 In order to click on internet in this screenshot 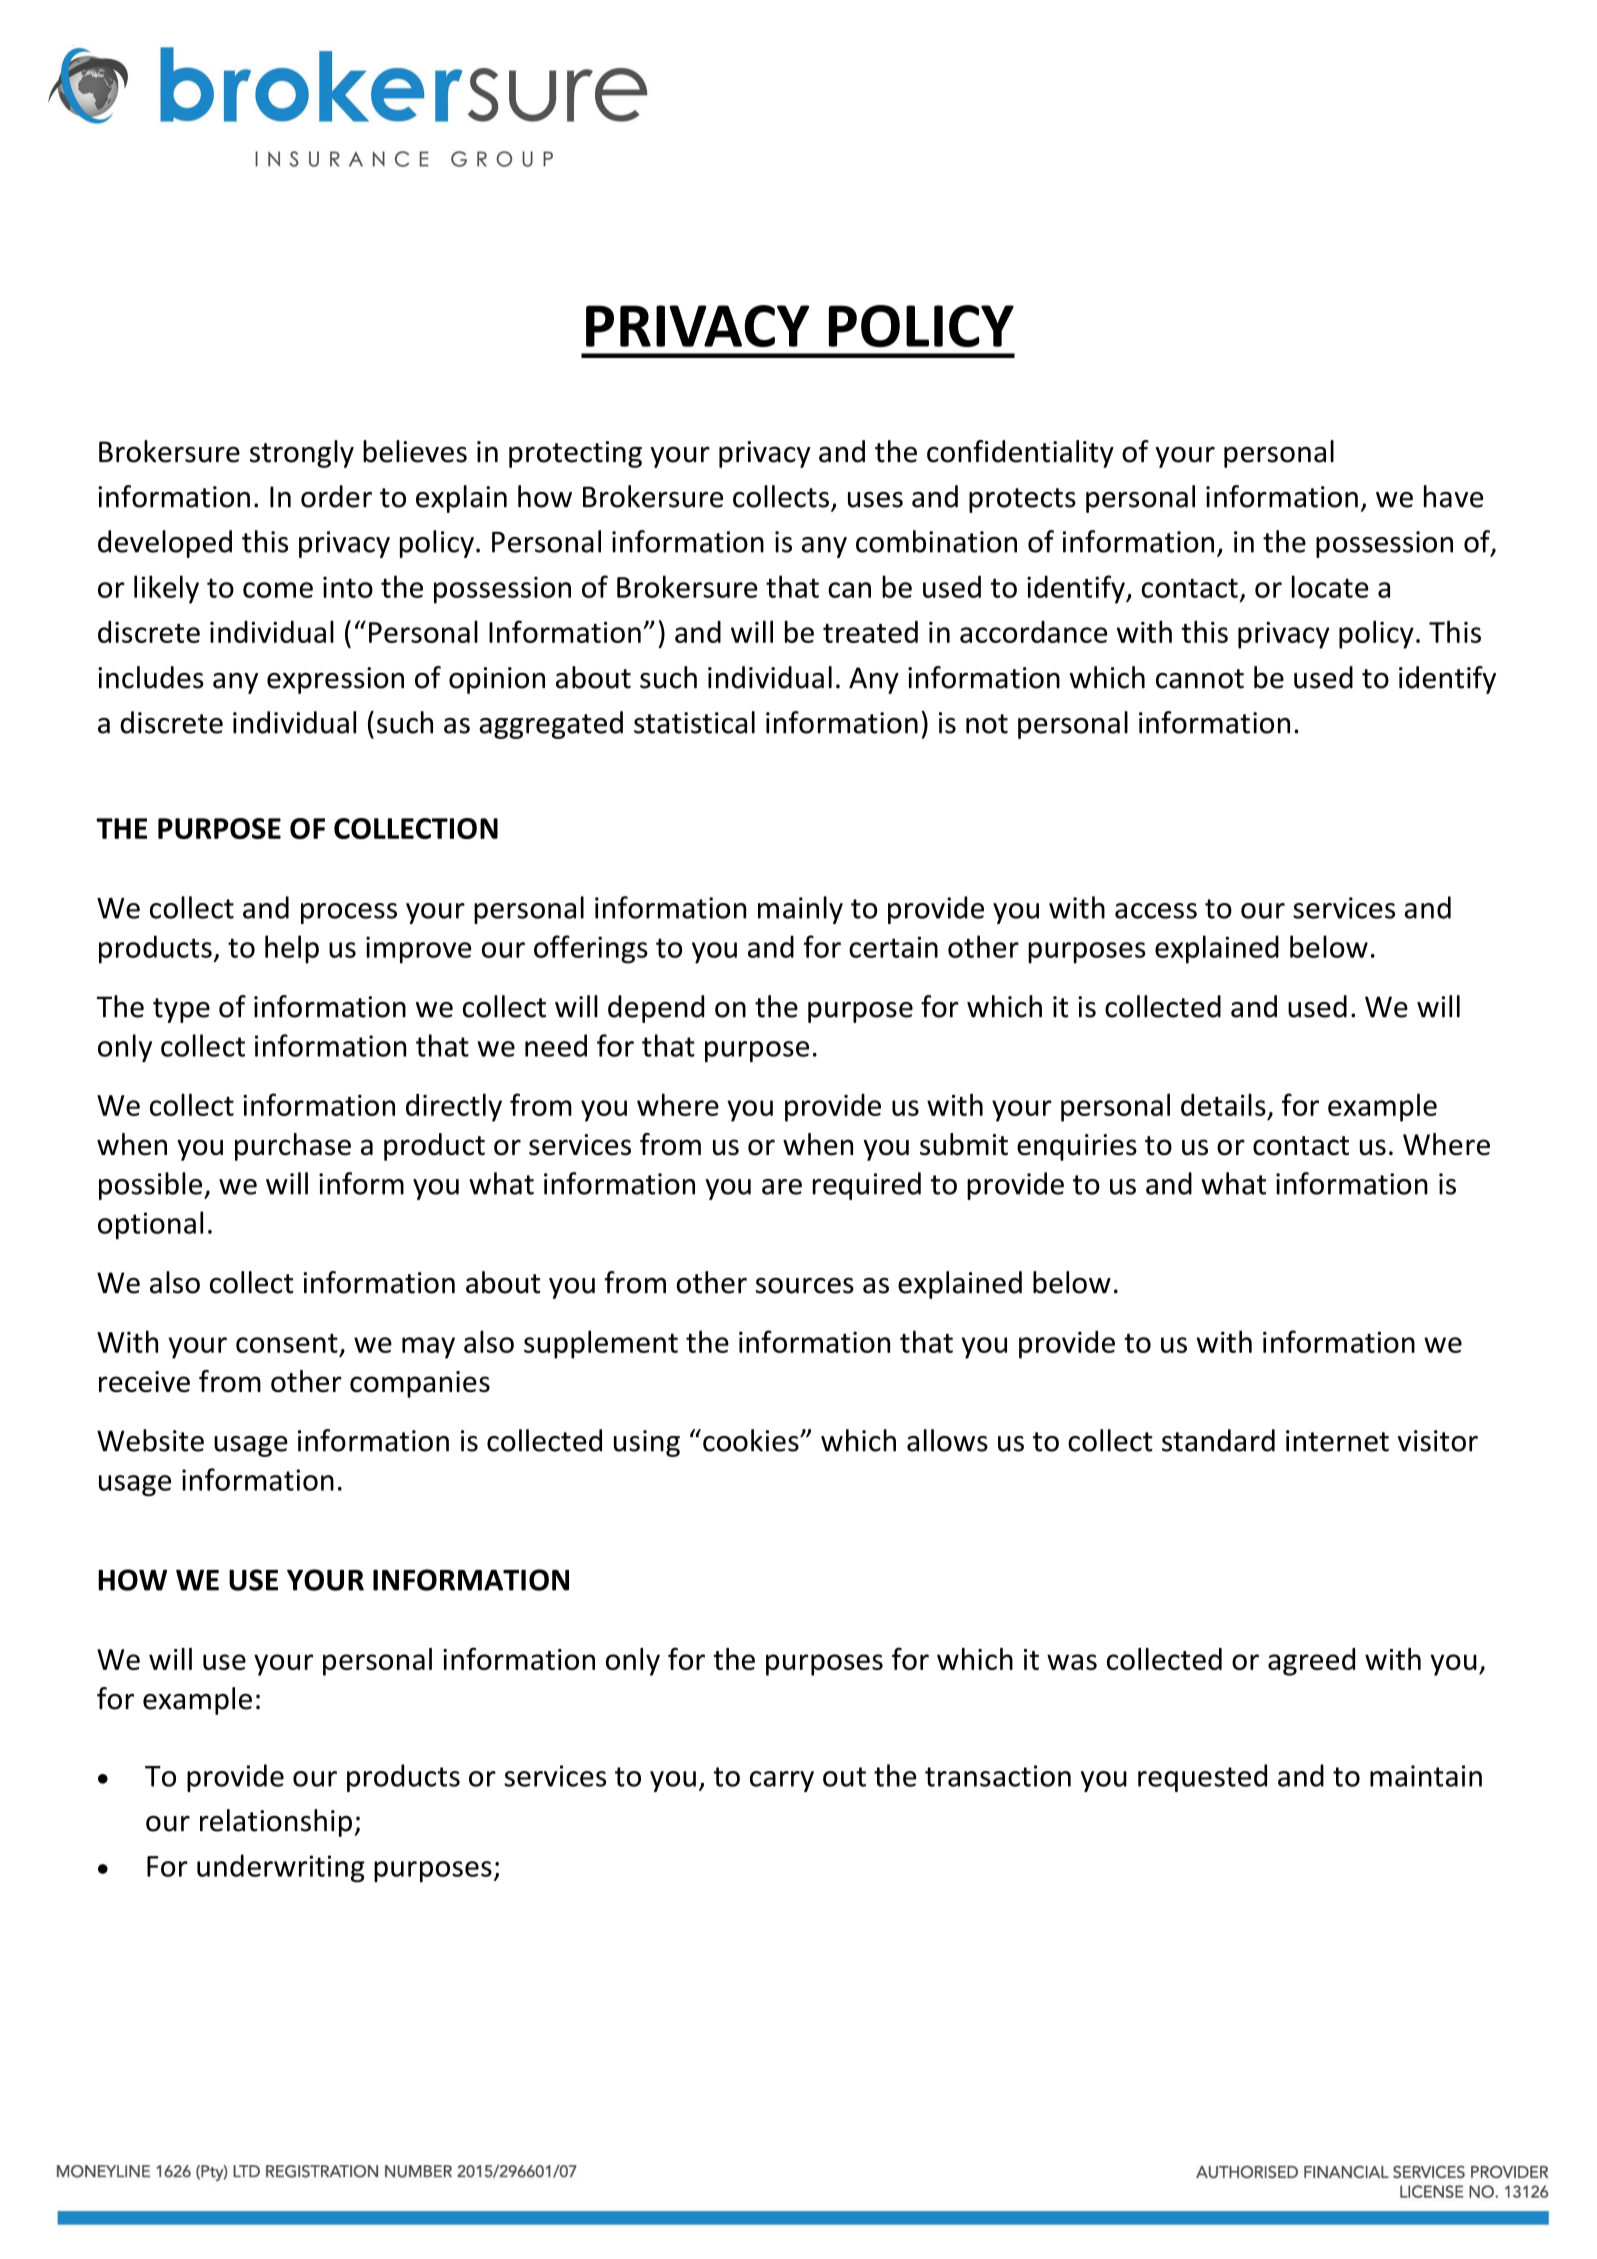, I will do `click(1337, 1441)`.
